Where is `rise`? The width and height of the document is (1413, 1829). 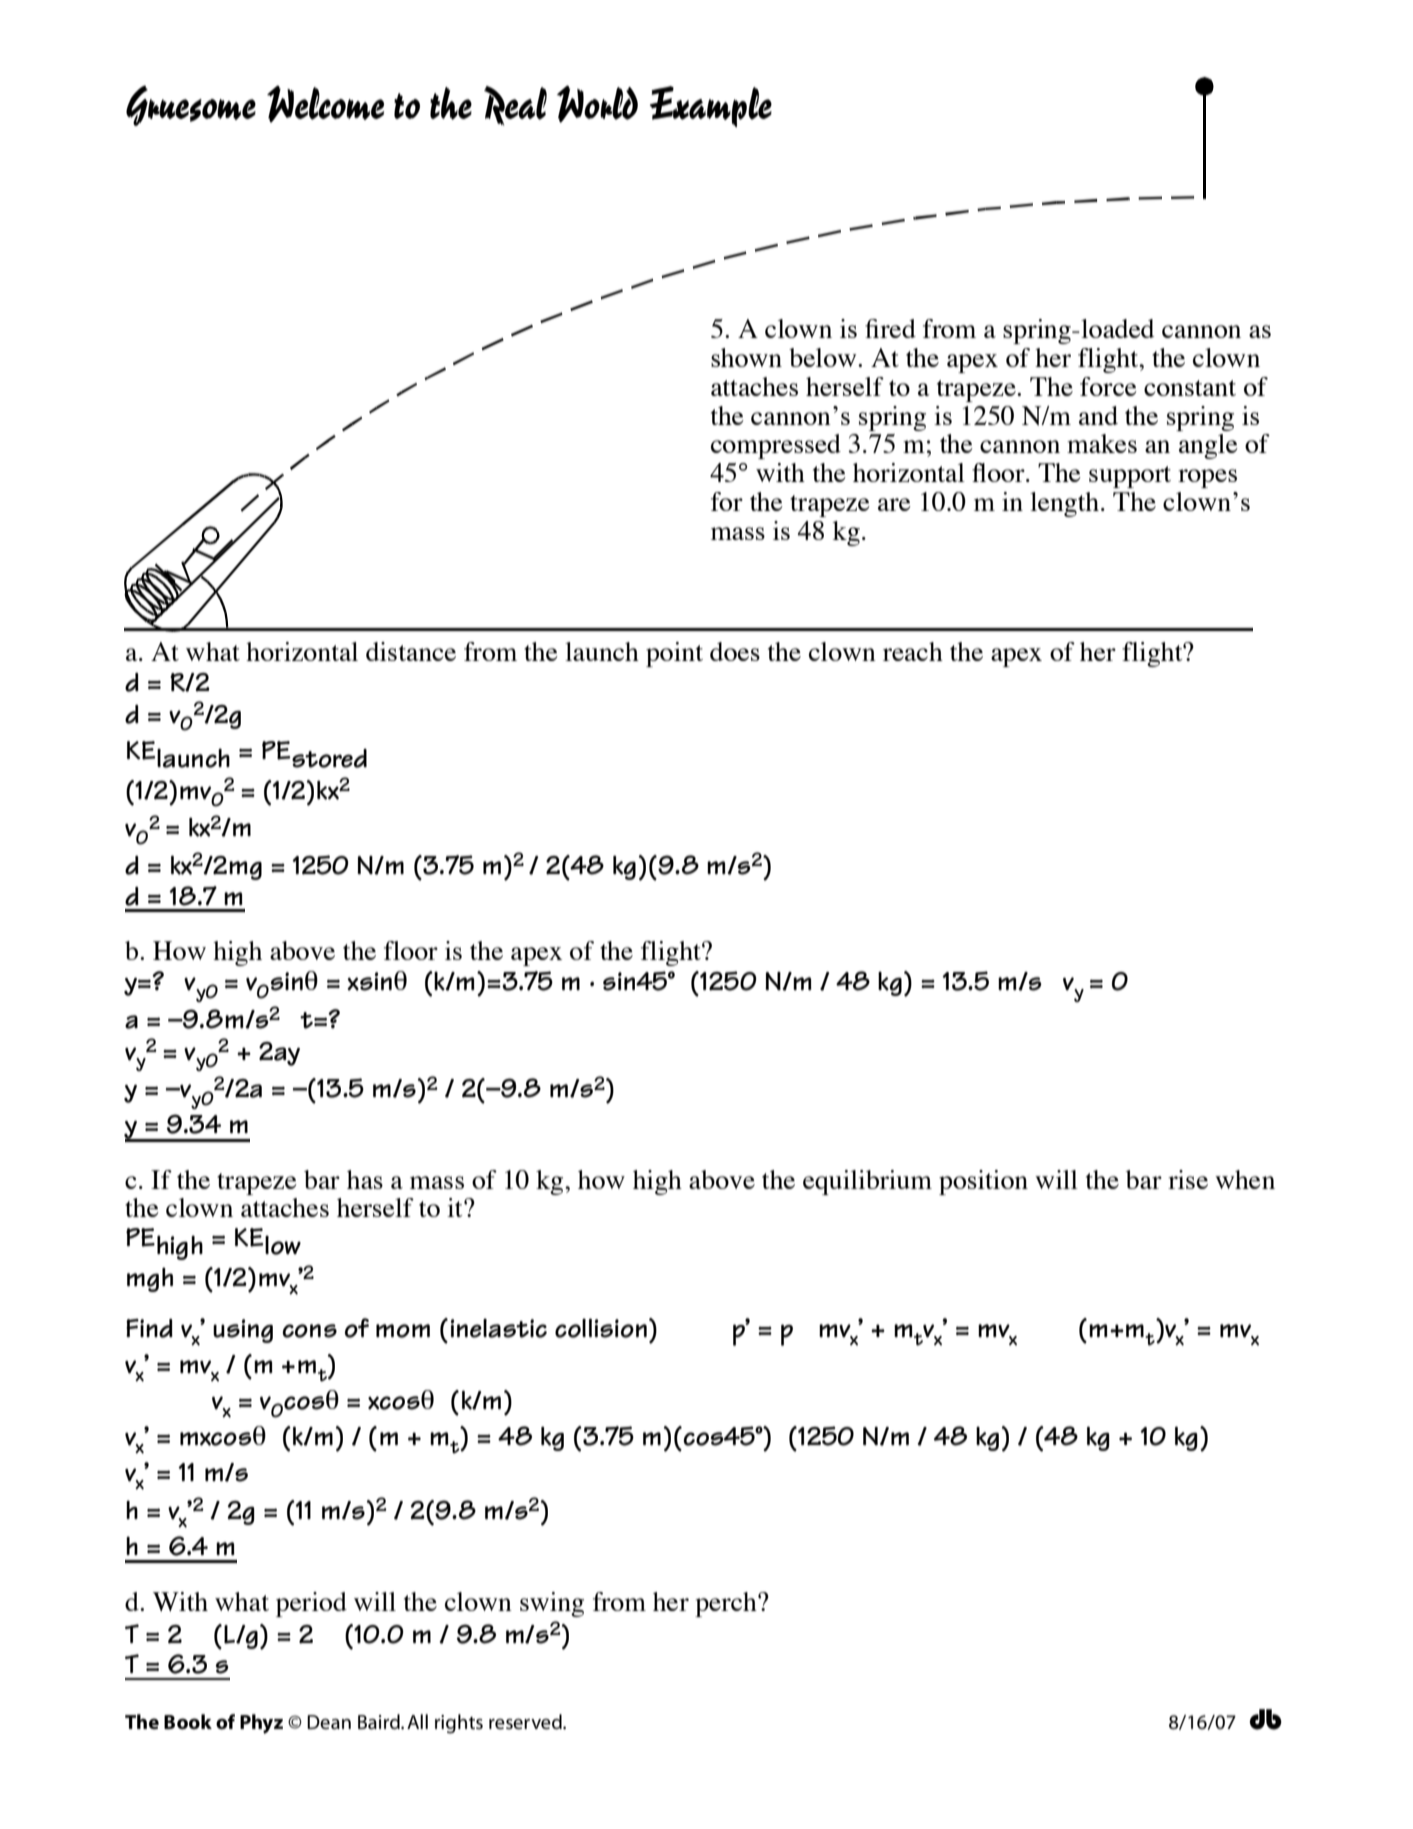
rise is located at coordinates (1188, 1179).
